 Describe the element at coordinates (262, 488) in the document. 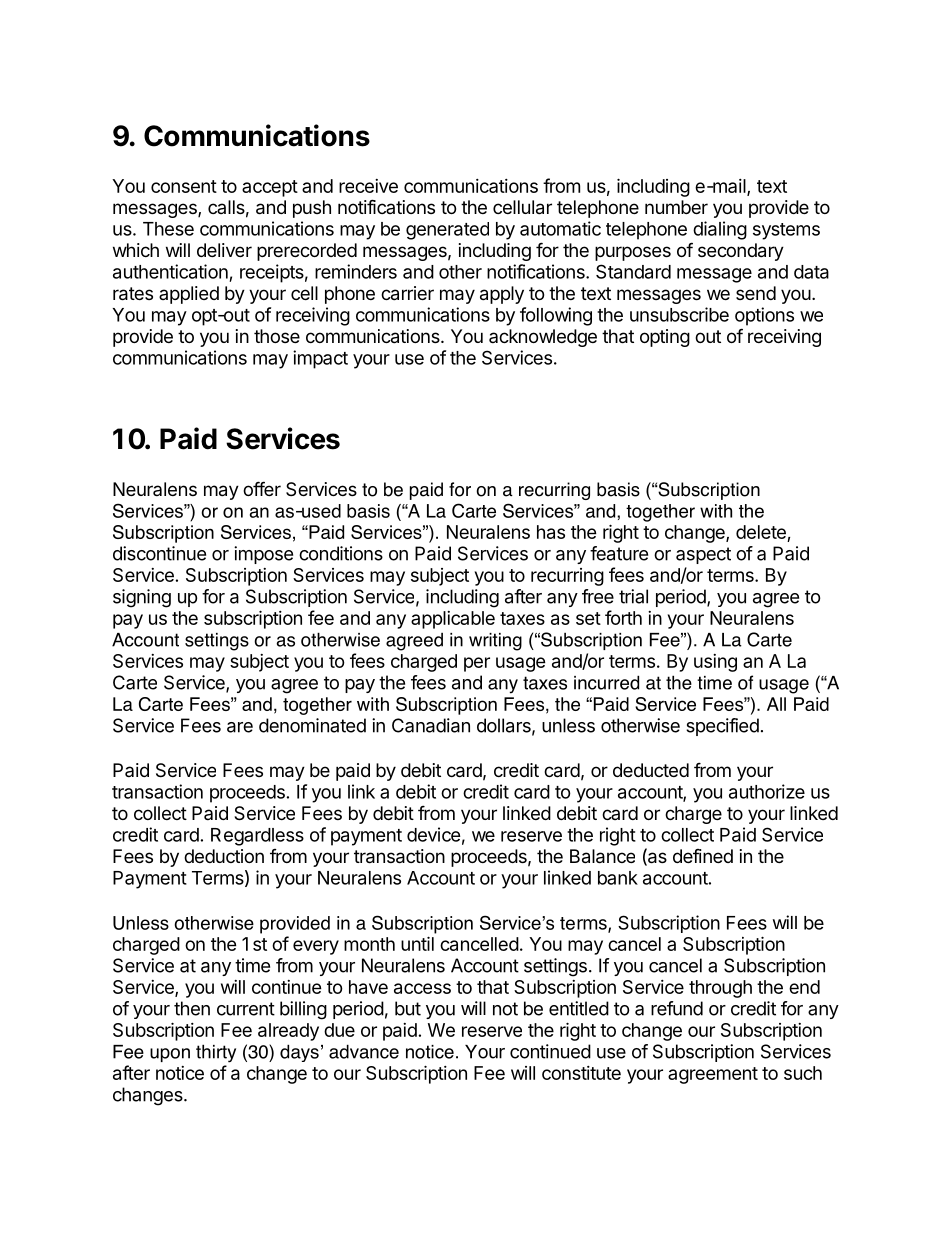

I see `offer` at that location.
